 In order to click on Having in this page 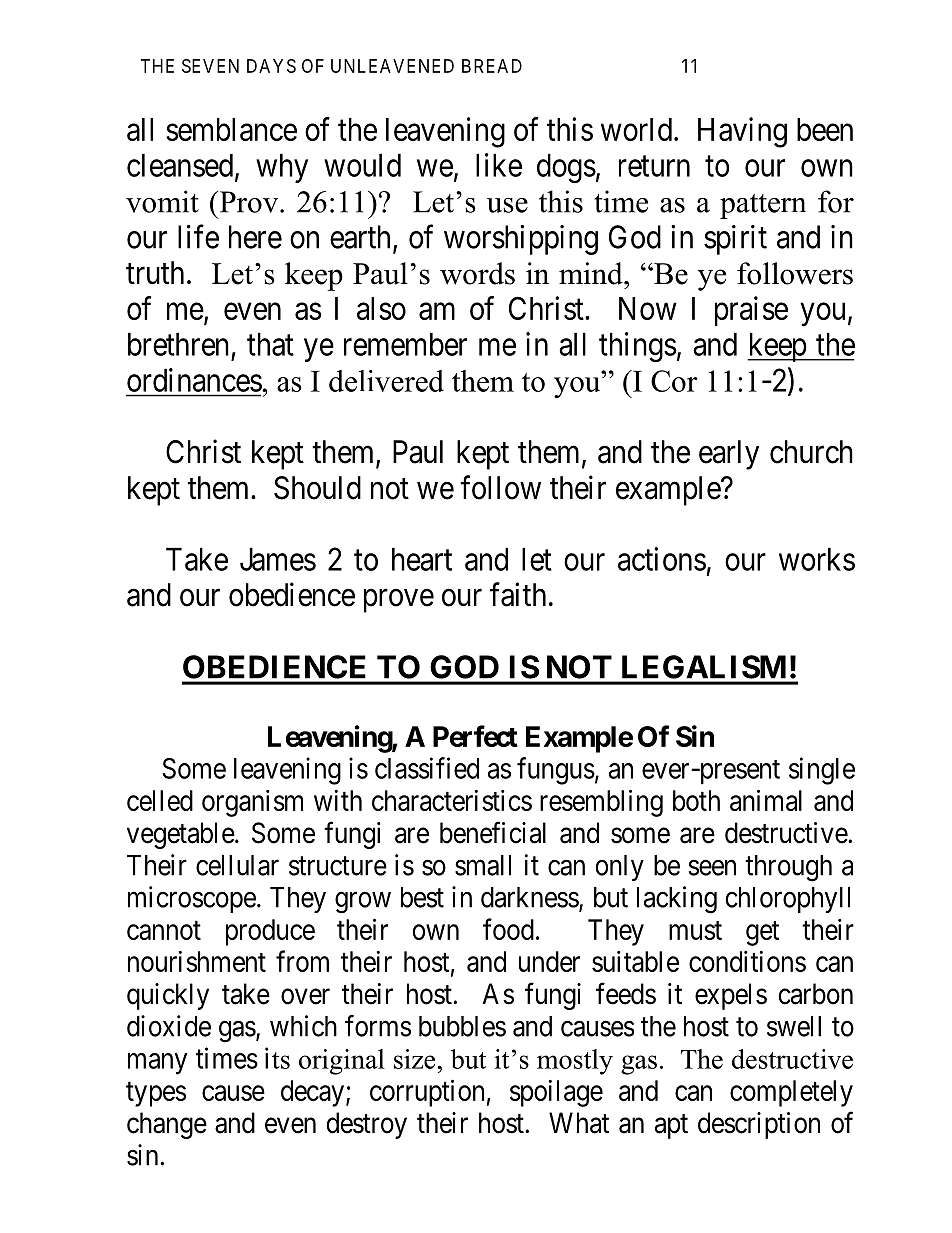, I will do `click(742, 132)`.
